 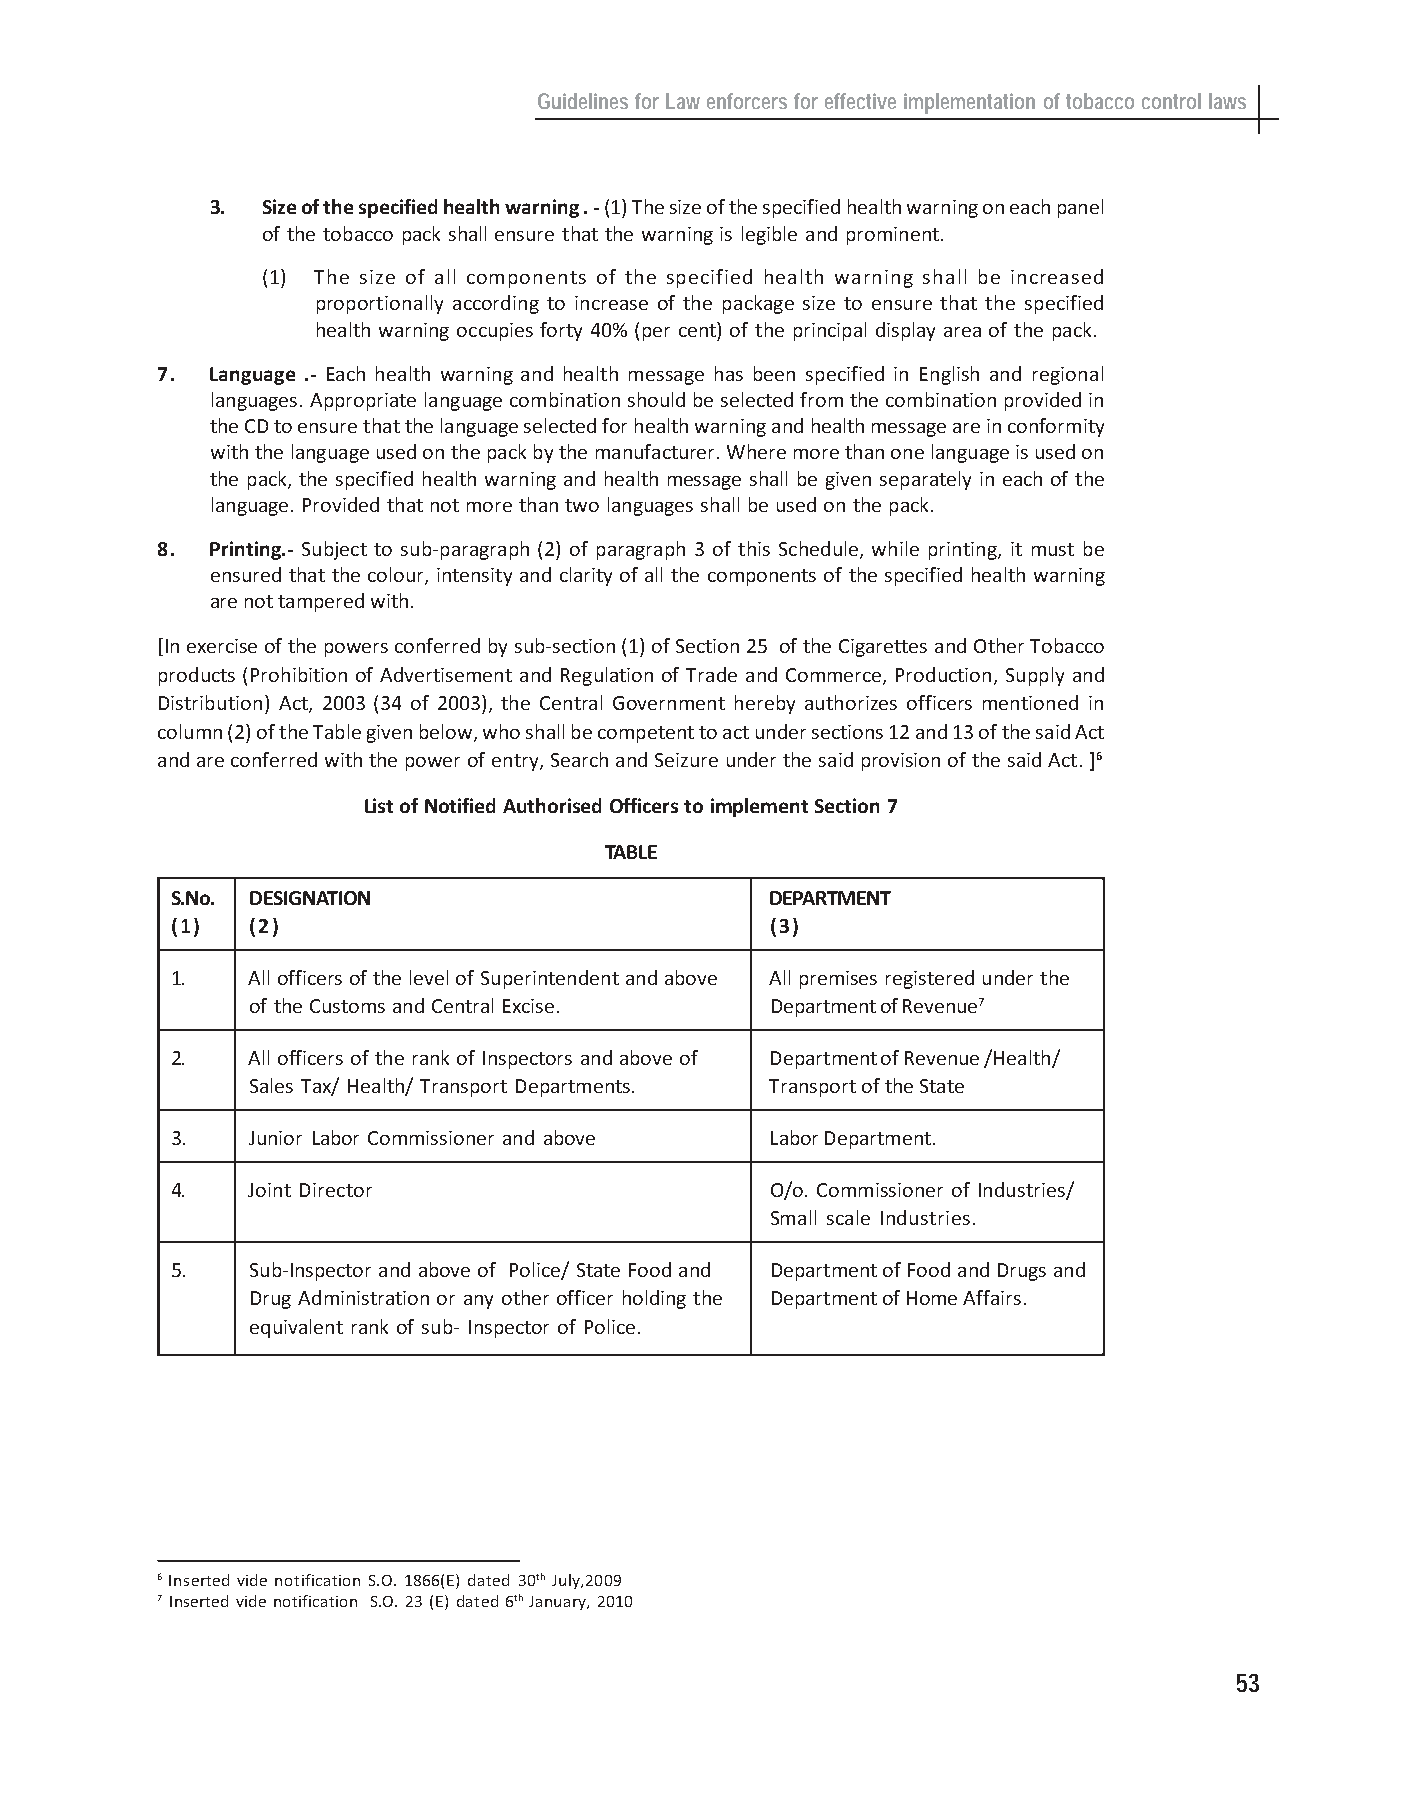 I want to click on holding, so click(x=654, y=1299).
